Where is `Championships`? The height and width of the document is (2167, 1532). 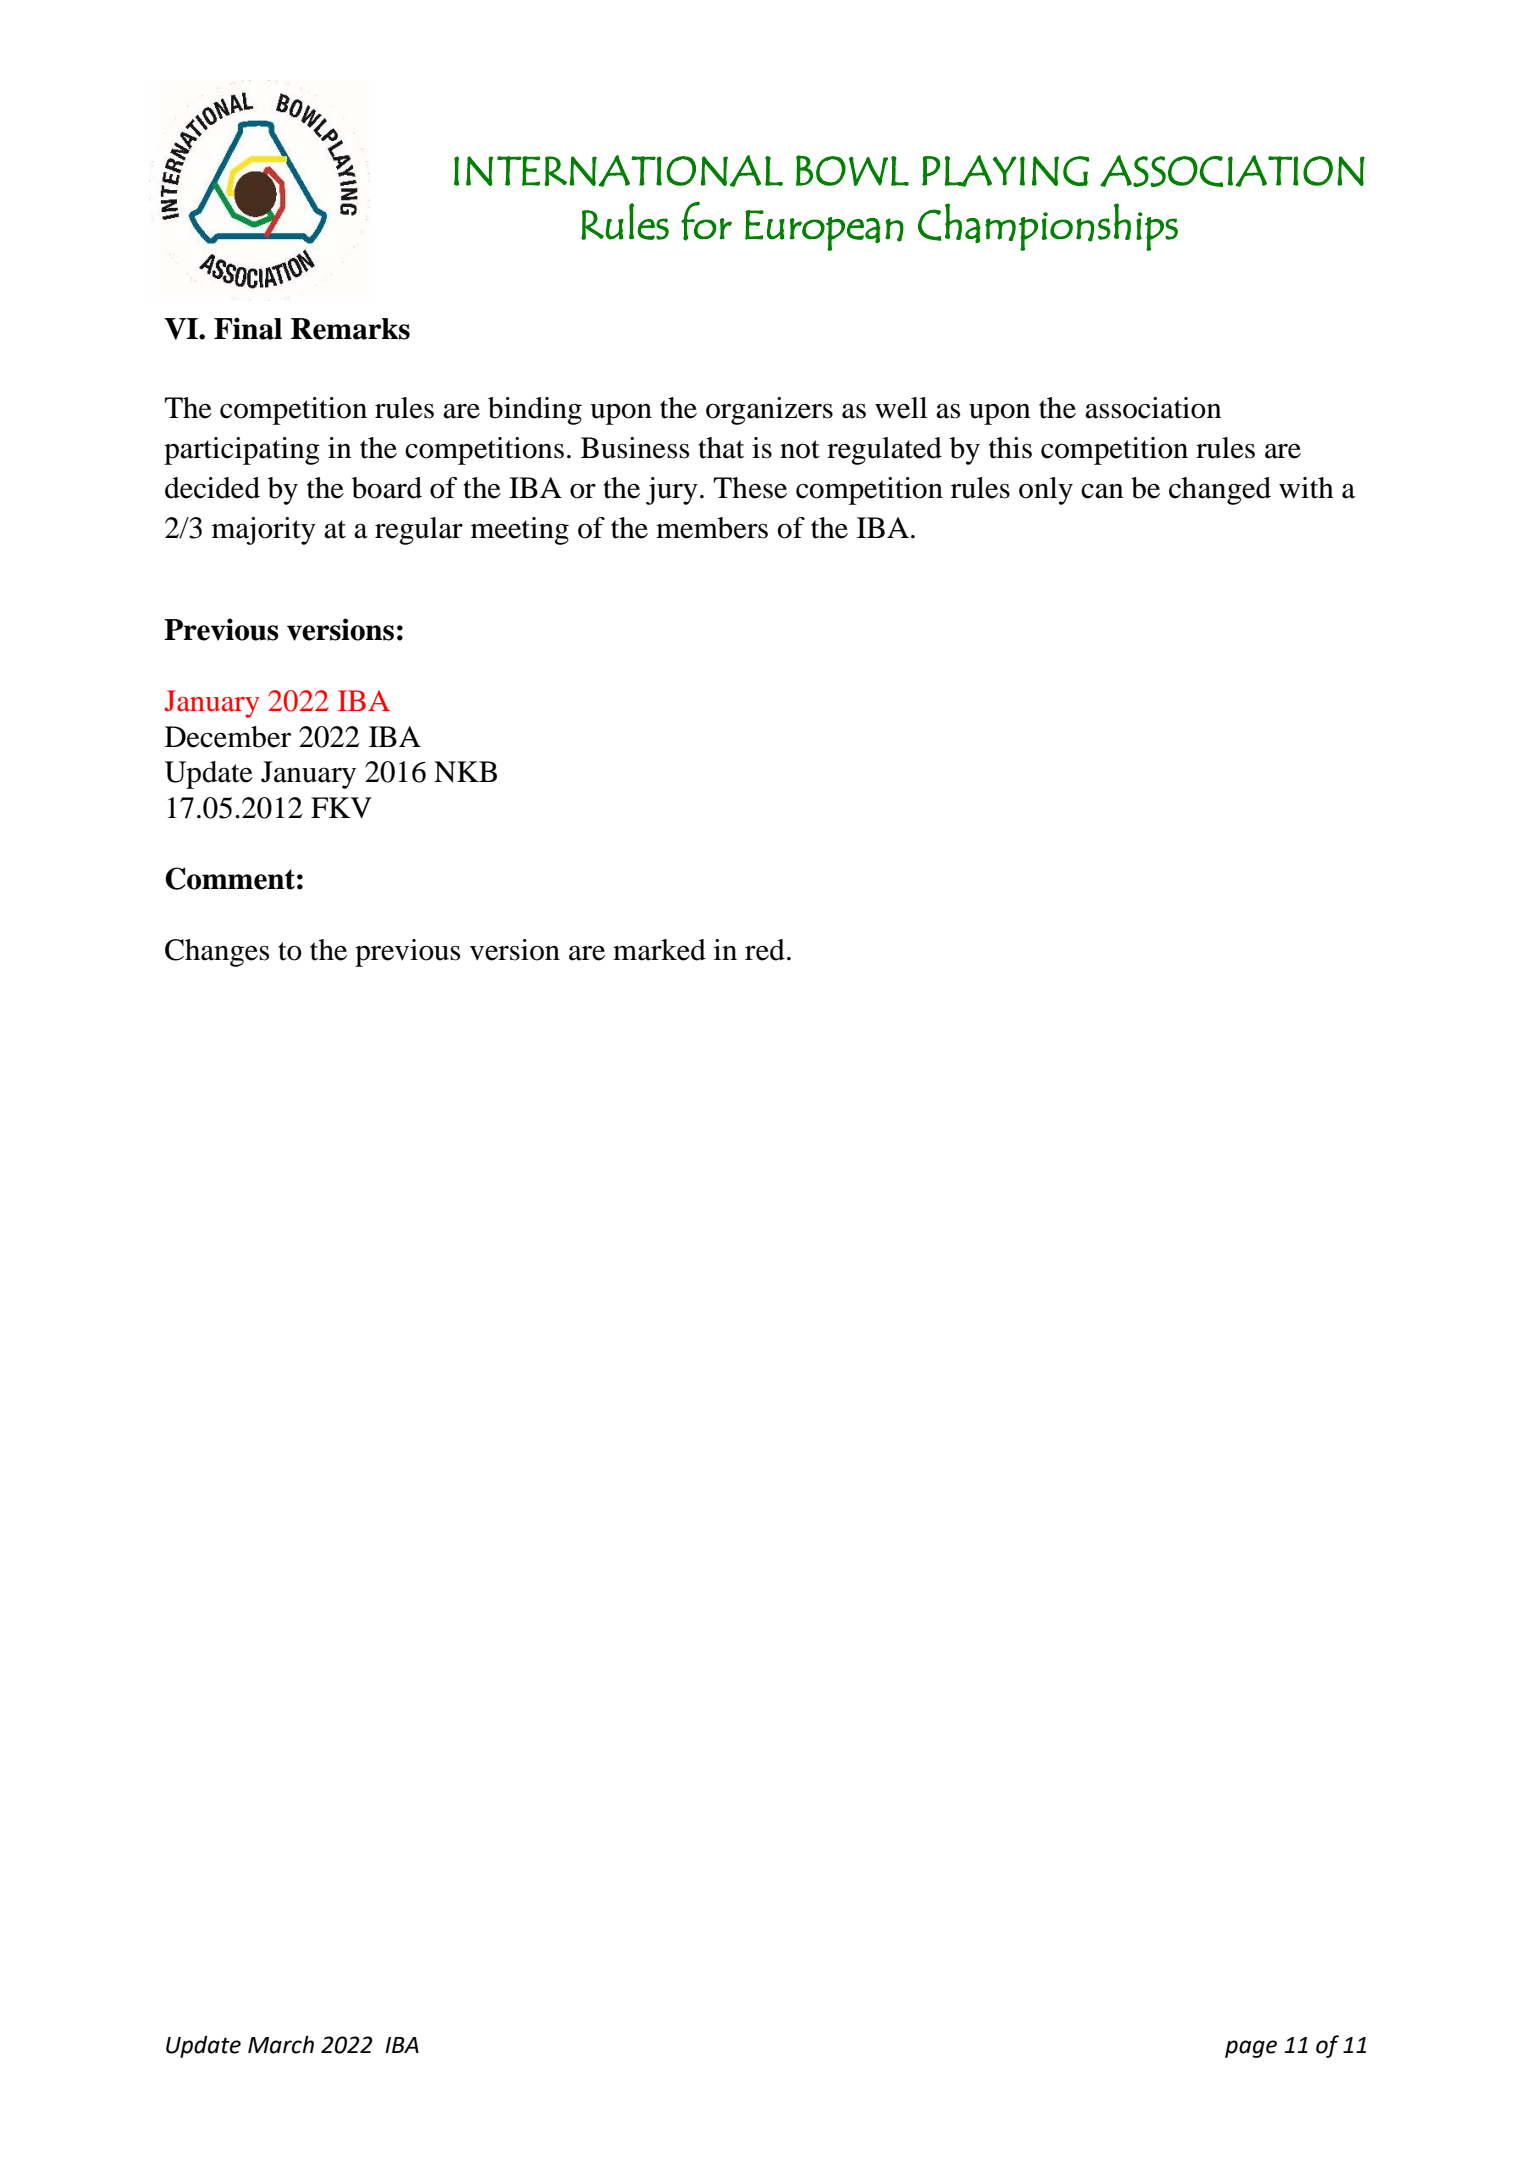
Championships is located at coordinates (1048, 227).
